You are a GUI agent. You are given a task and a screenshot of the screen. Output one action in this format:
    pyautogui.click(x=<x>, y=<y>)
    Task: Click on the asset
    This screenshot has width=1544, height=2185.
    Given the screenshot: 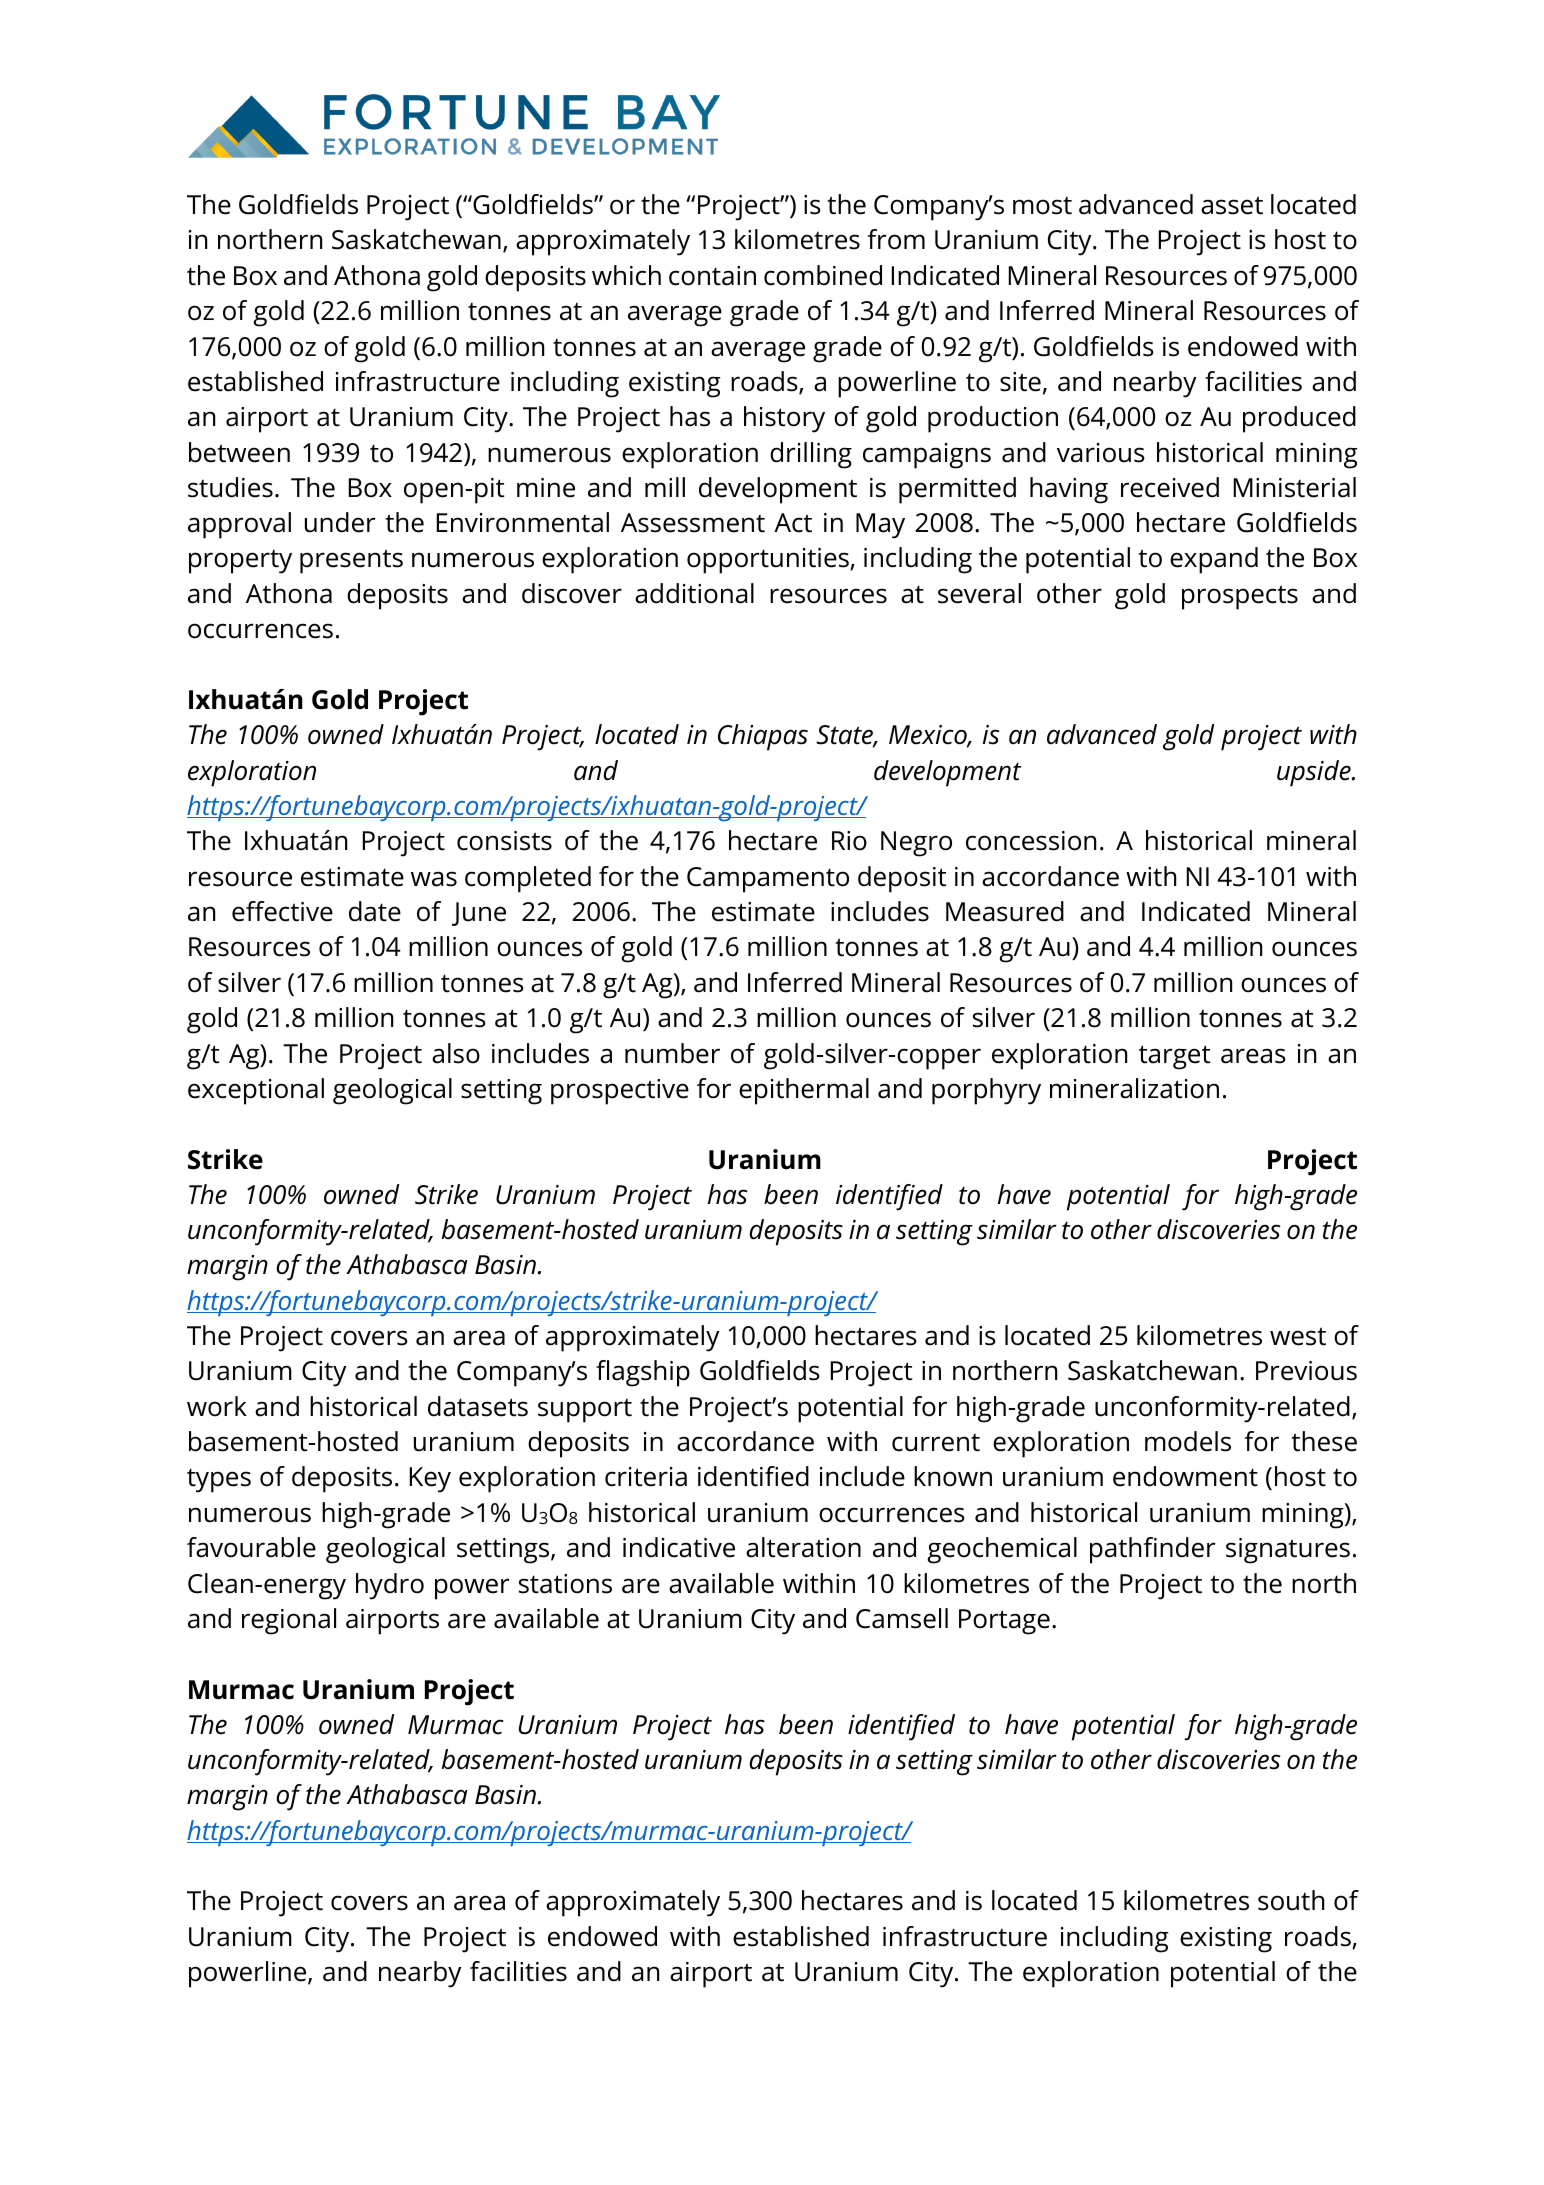 What is the action you would take?
    pyautogui.click(x=1232, y=205)
